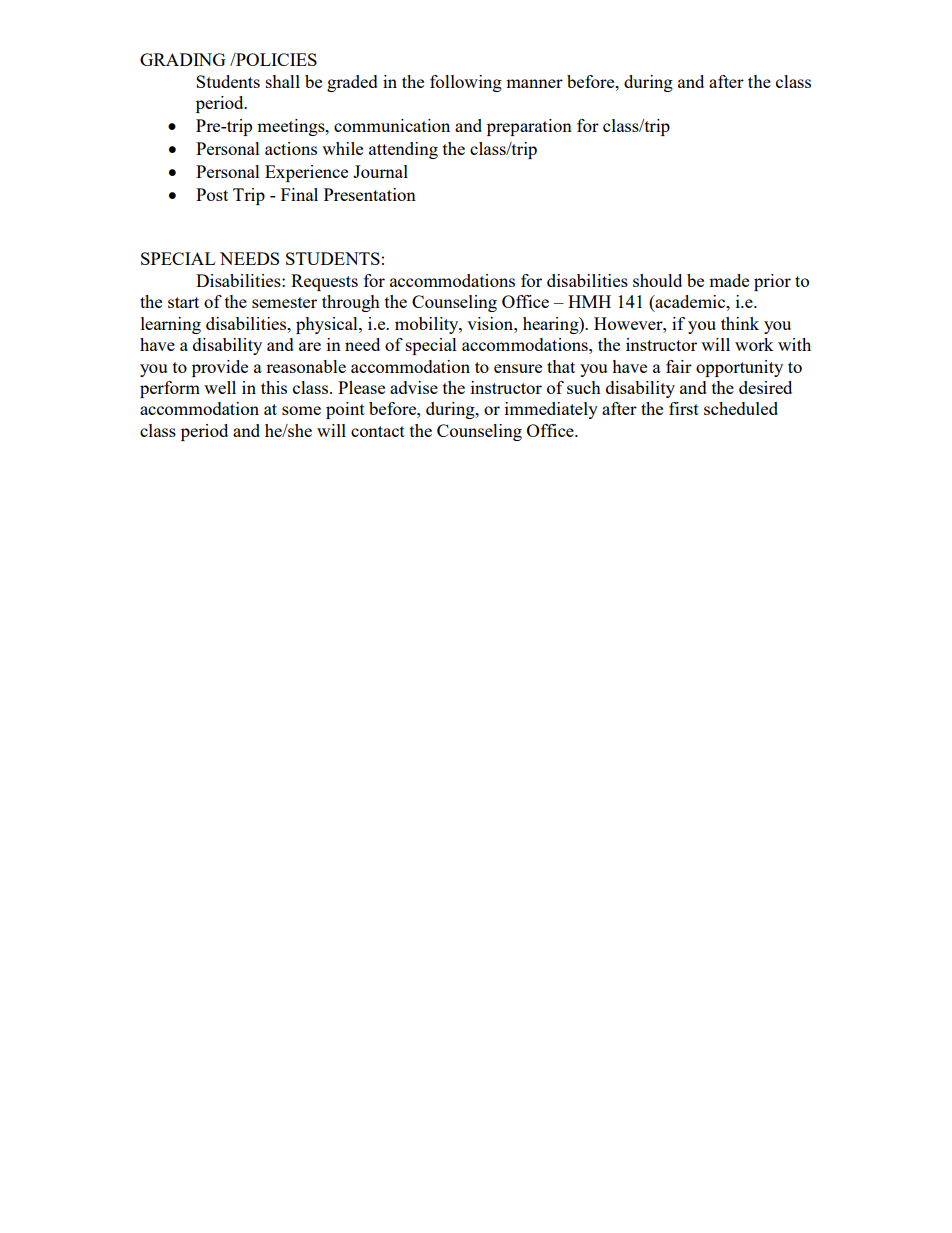 Image resolution: width=952 pixels, height=1233 pixels. What do you see at coordinates (551, 410) in the screenshot?
I see `immediately` at bounding box center [551, 410].
